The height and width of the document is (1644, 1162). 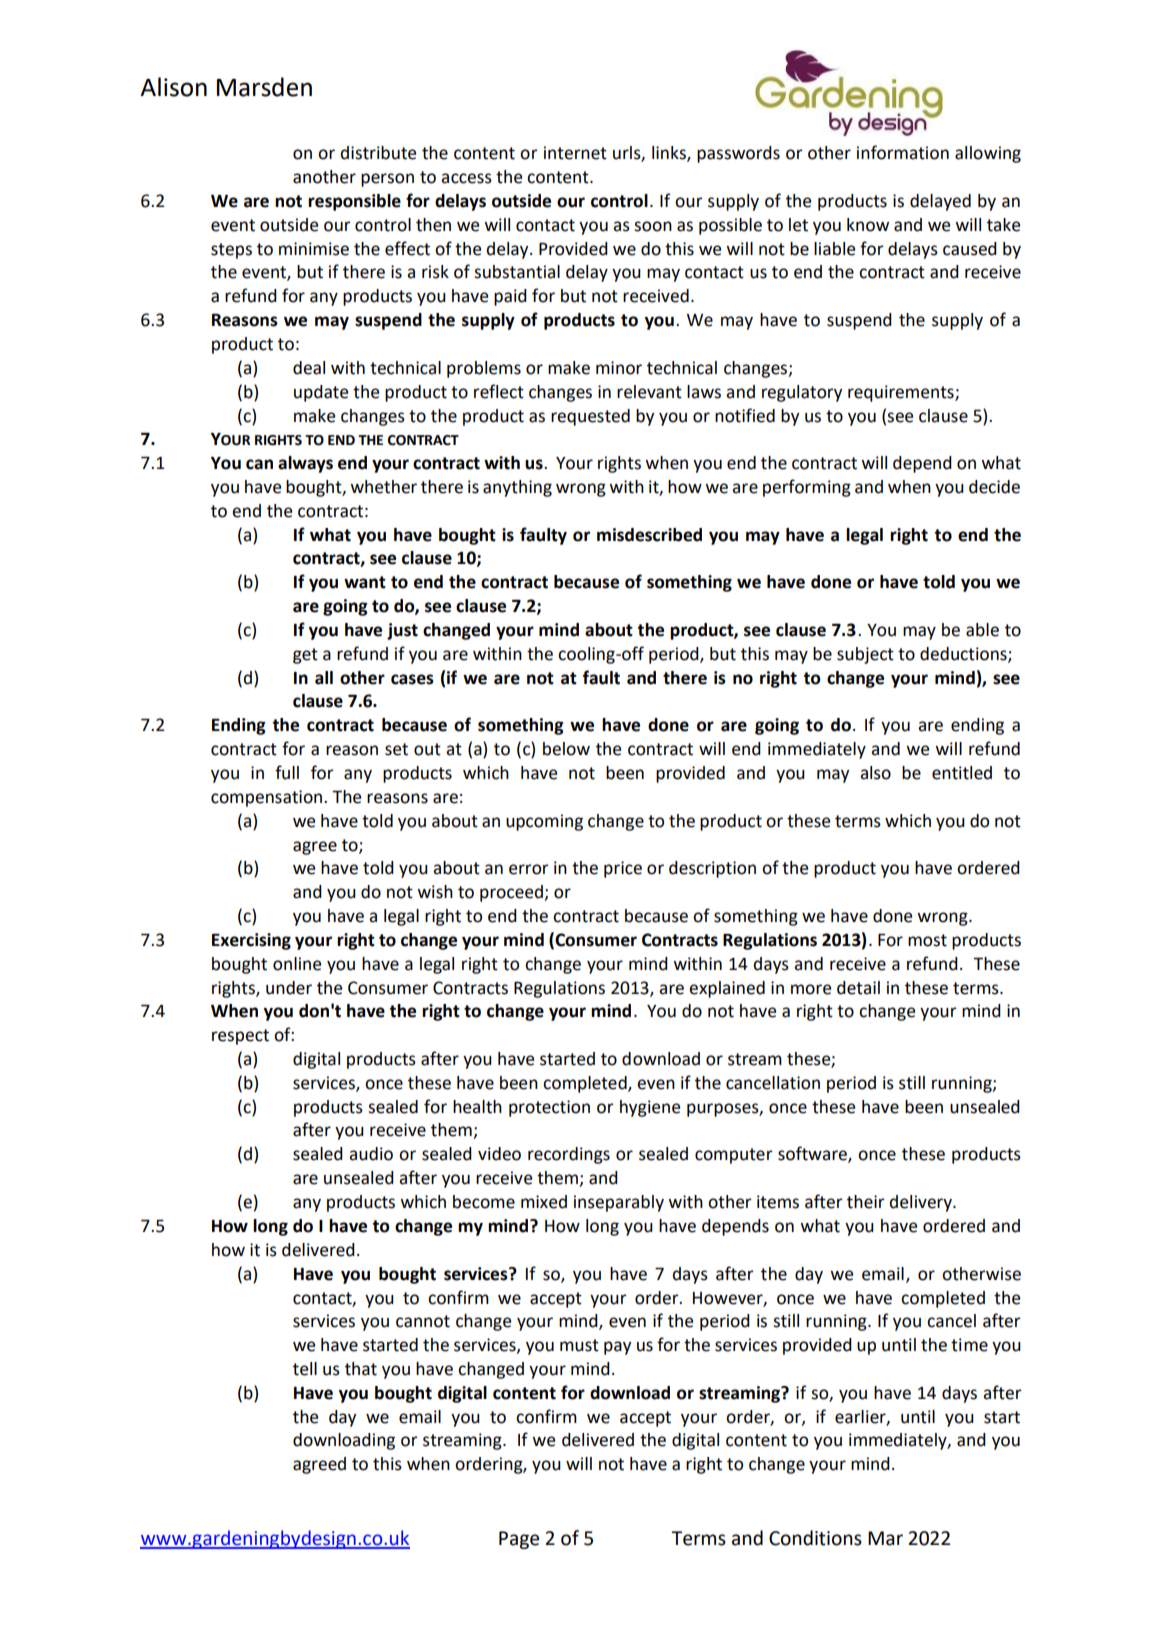 What do you see at coordinates (903, 152) in the document?
I see `information` at bounding box center [903, 152].
